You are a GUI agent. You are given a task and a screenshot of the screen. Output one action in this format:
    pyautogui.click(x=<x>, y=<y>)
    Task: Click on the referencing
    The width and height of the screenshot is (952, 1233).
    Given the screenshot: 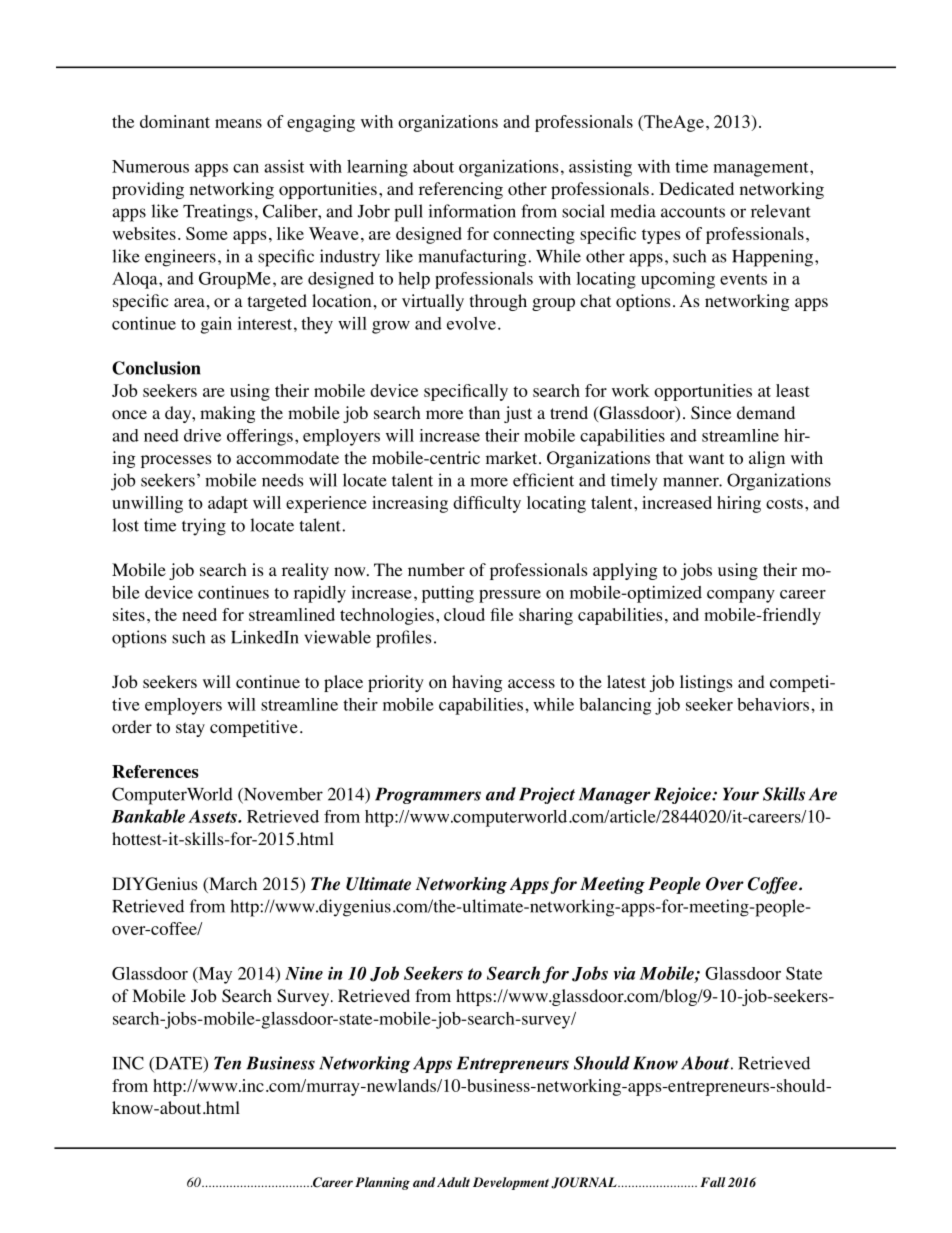 What is the action you would take?
    pyautogui.click(x=461, y=190)
